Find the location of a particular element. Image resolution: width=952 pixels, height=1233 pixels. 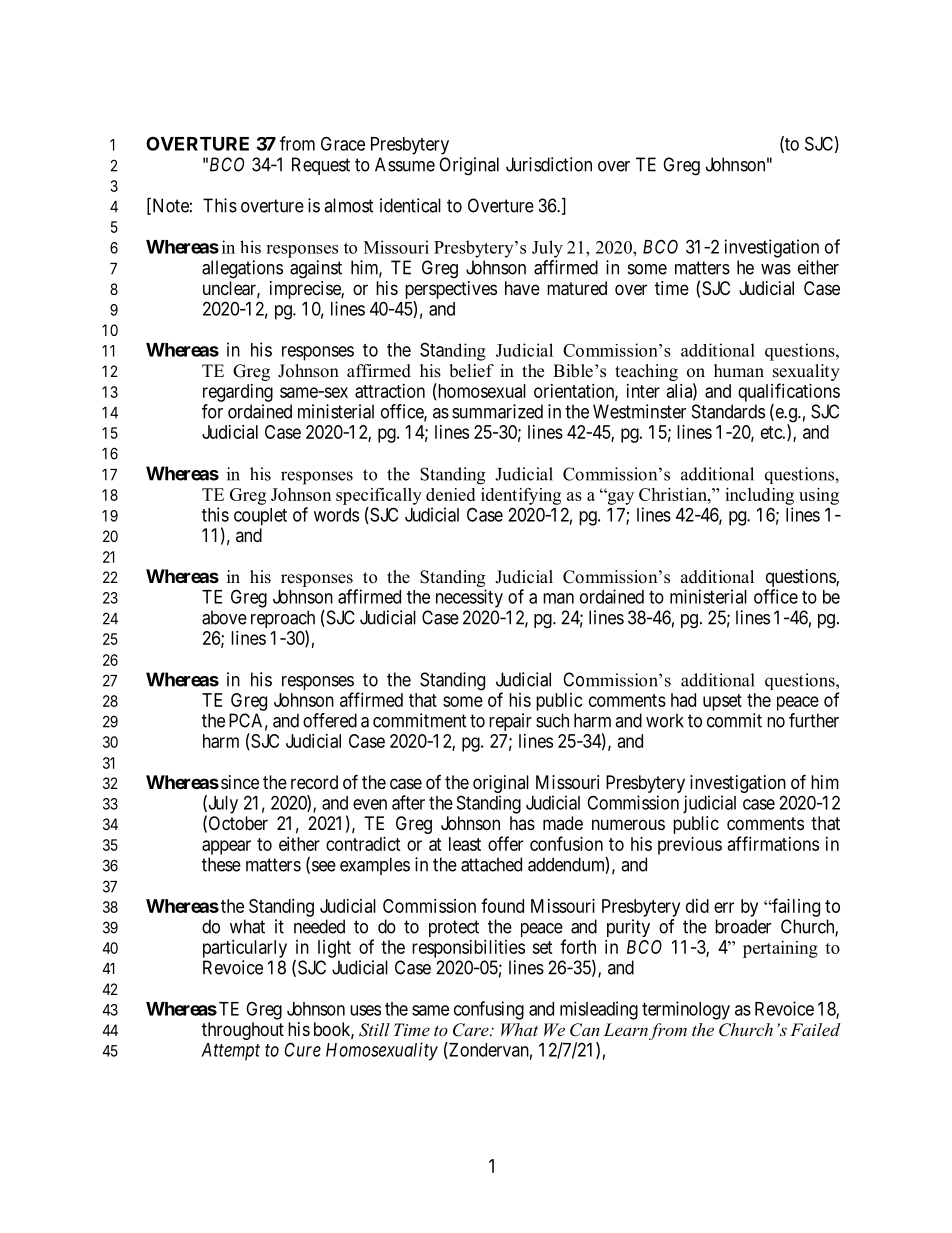

including is located at coordinates (759, 496).
